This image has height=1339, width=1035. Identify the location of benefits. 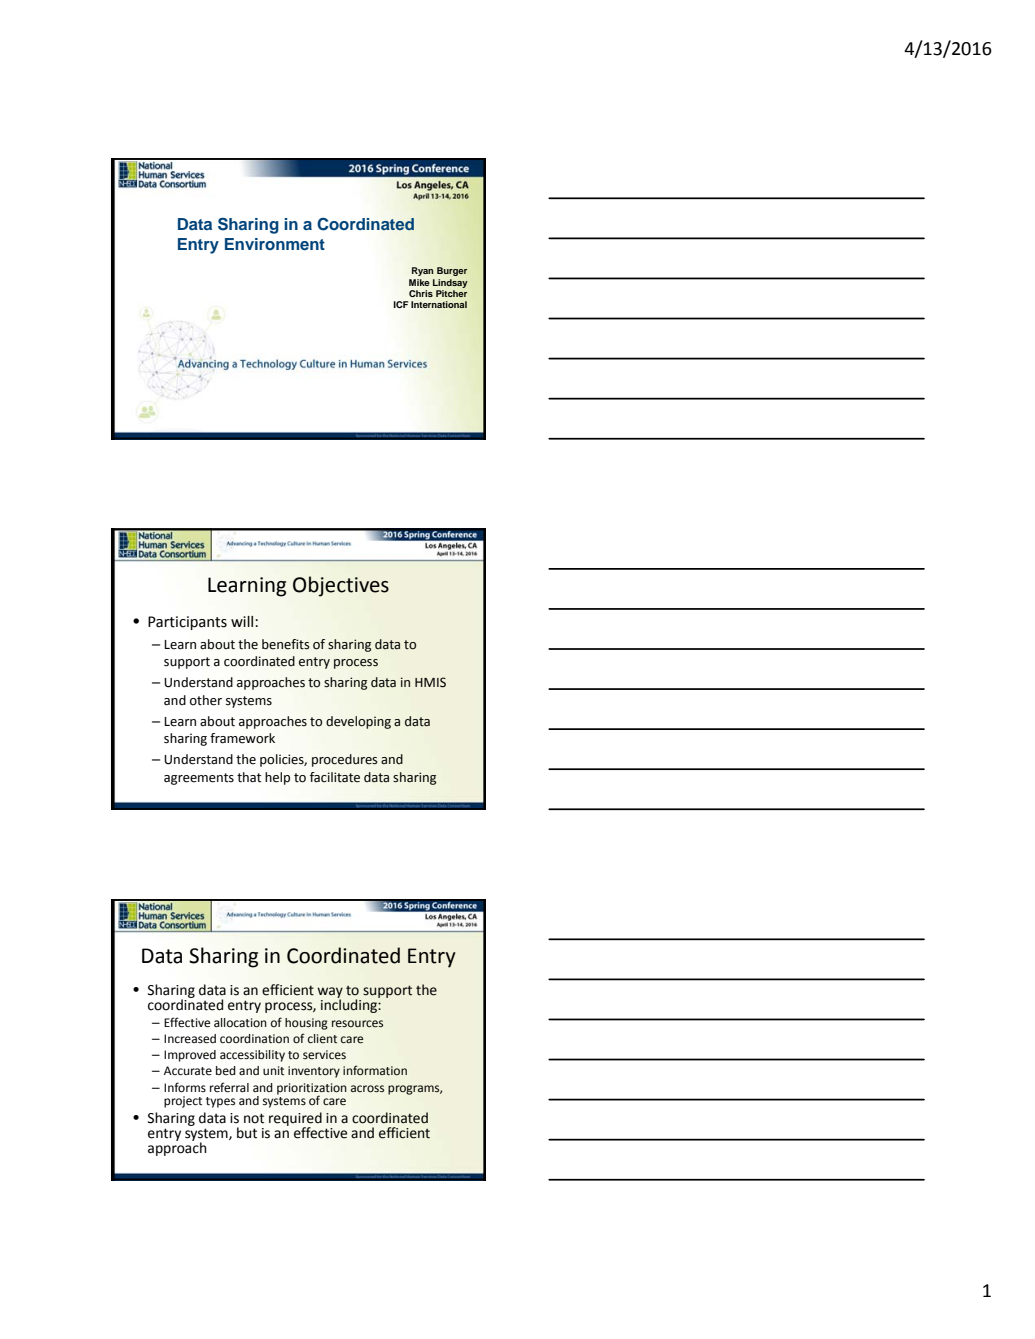
(286, 644).
